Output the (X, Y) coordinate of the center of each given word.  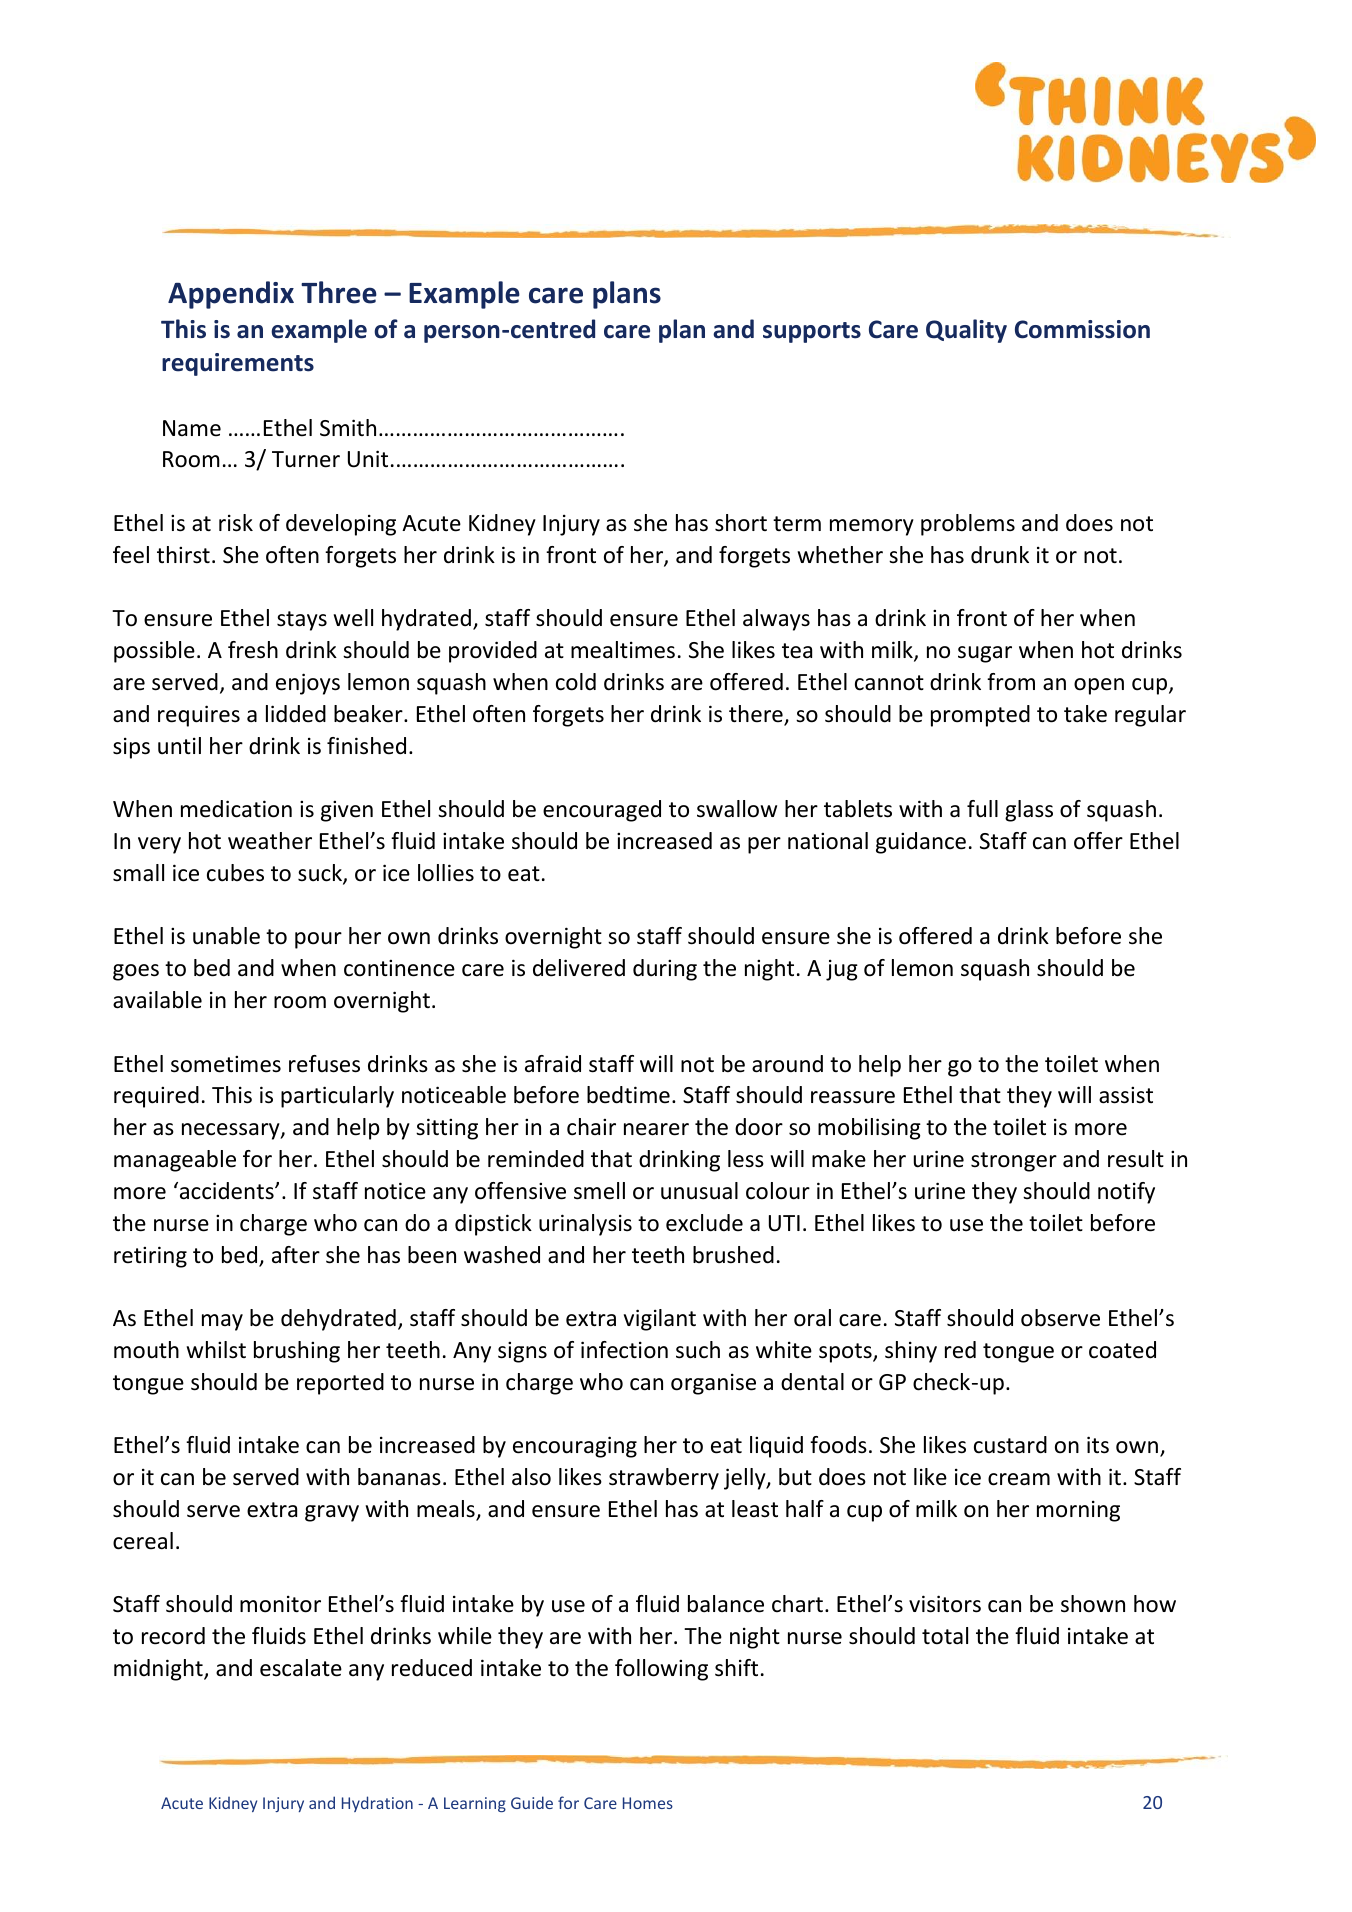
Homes (648, 1803)
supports (812, 332)
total (945, 1636)
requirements (238, 364)
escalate (301, 1668)
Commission (1082, 329)
